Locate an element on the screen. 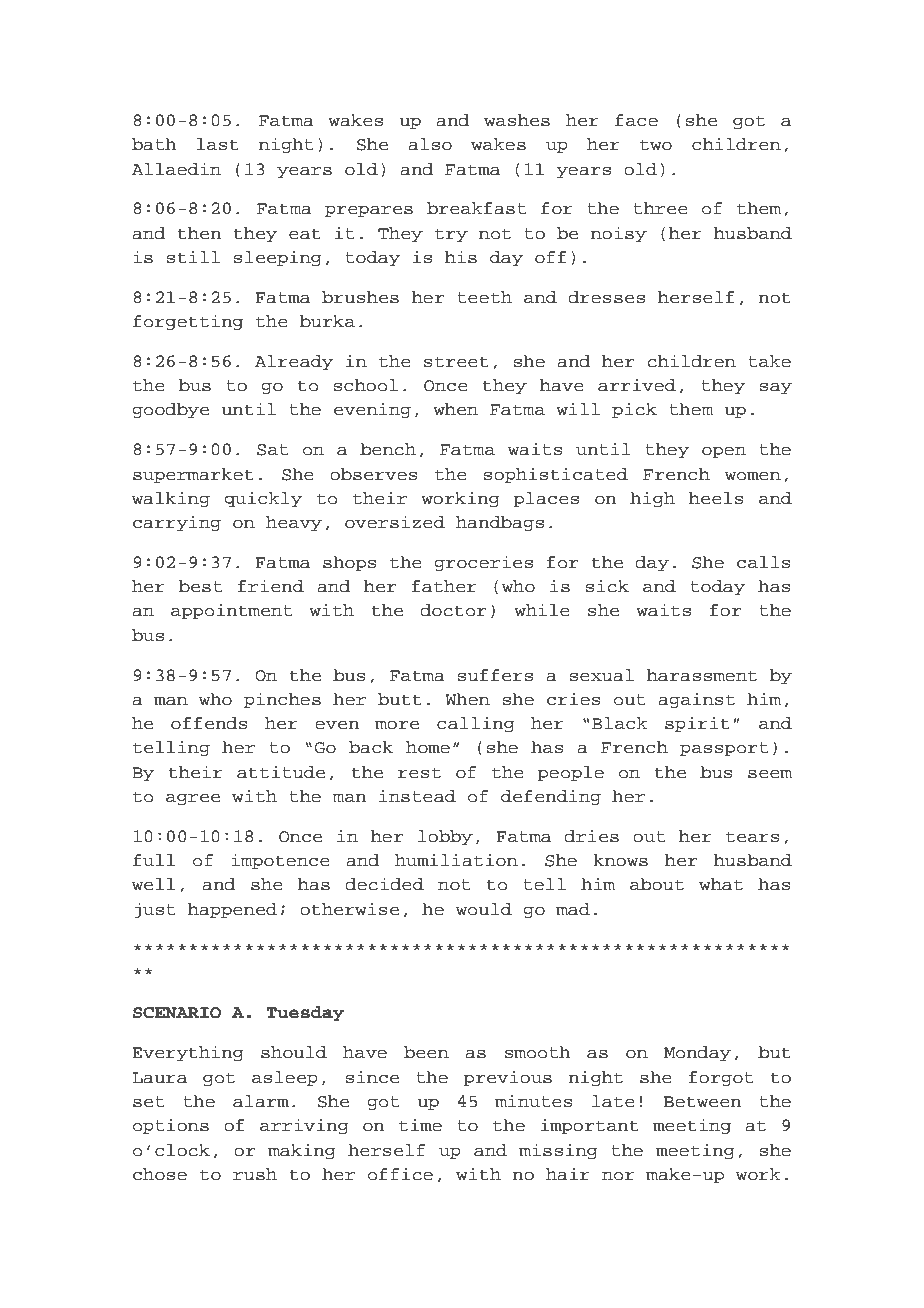 This screenshot has width=924, height=1308. last is located at coordinates (218, 144).
